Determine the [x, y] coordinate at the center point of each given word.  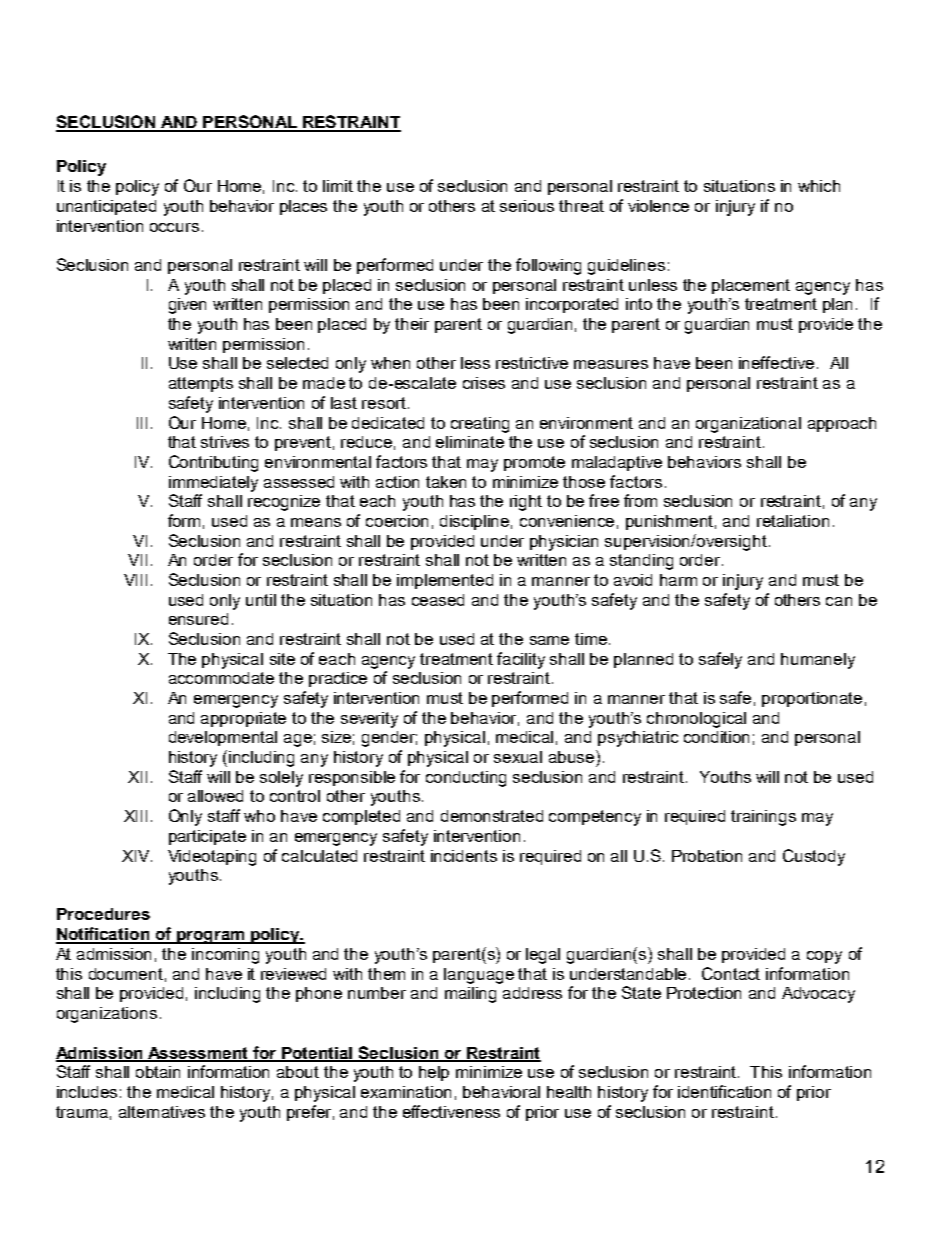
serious [527, 206]
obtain [158, 1072]
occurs [174, 227]
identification [724, 1091]
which [819, 186]
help [434, 1073]
